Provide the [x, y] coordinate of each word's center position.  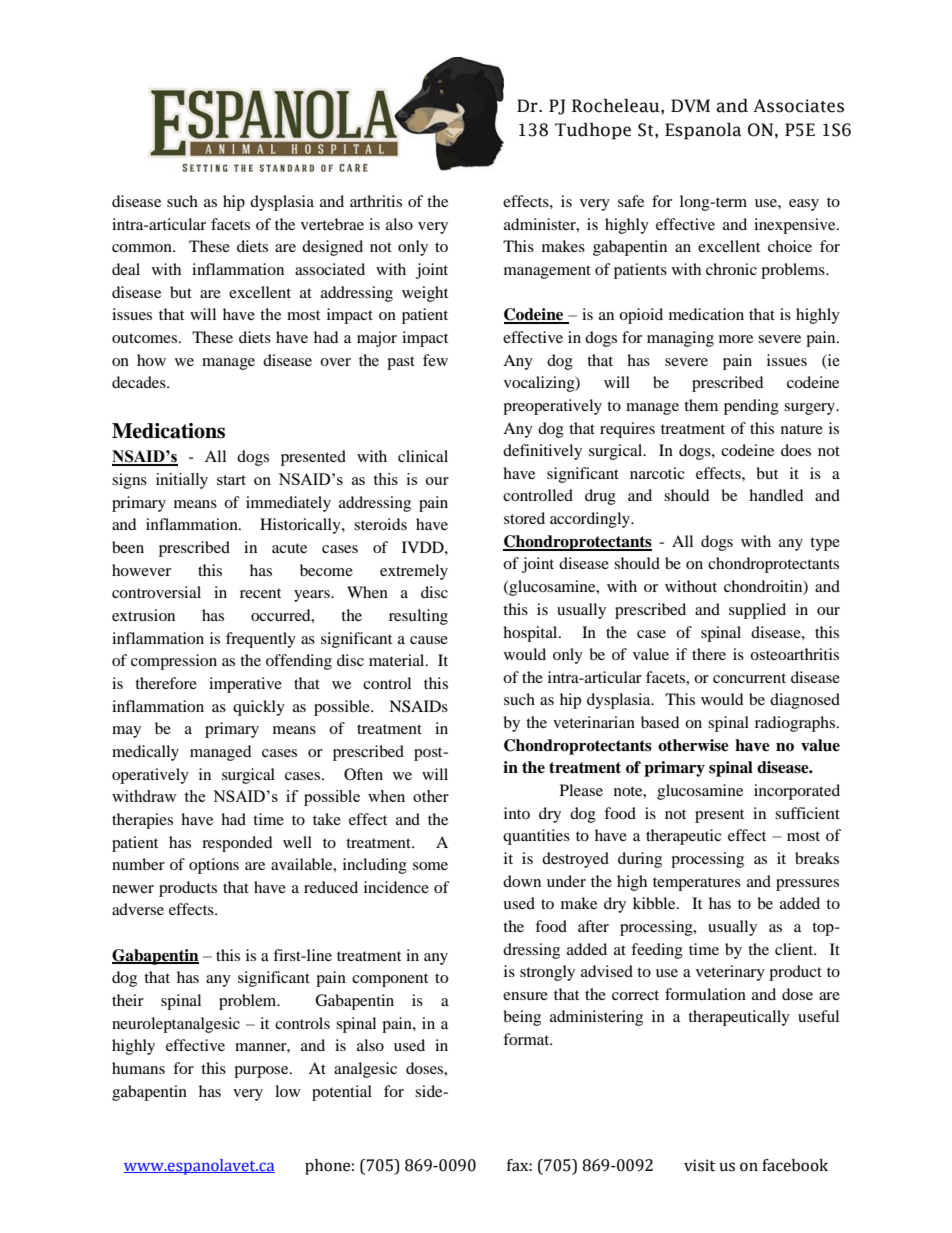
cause [429, 640]
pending [751, 407]
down [522, 881]
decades [140, 382]
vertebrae [332, 224]
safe [631, 201]
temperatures [697, 884]
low [287, 1091]
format [527, 1039]
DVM [690, 105]
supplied [757, 611]
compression [174, 662]
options [214, 866]
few [435, 360]
